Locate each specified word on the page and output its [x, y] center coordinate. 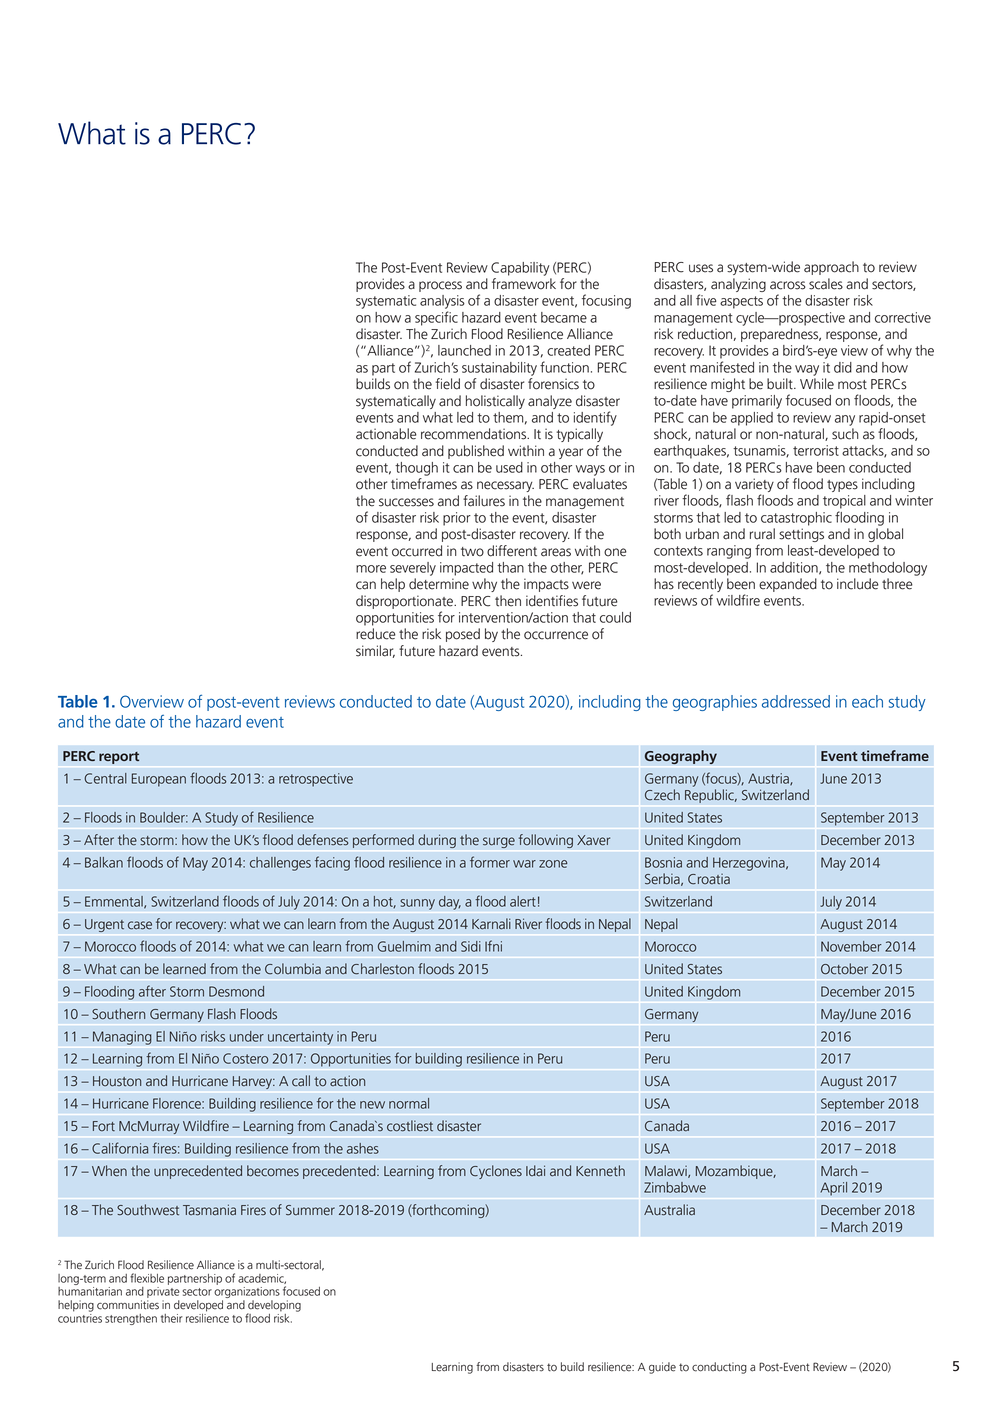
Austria [769, 779]
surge [499, 842]
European [159, 780]
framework [524, 284]
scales [826, 284]
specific [436, 318]
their [172, 1318]
